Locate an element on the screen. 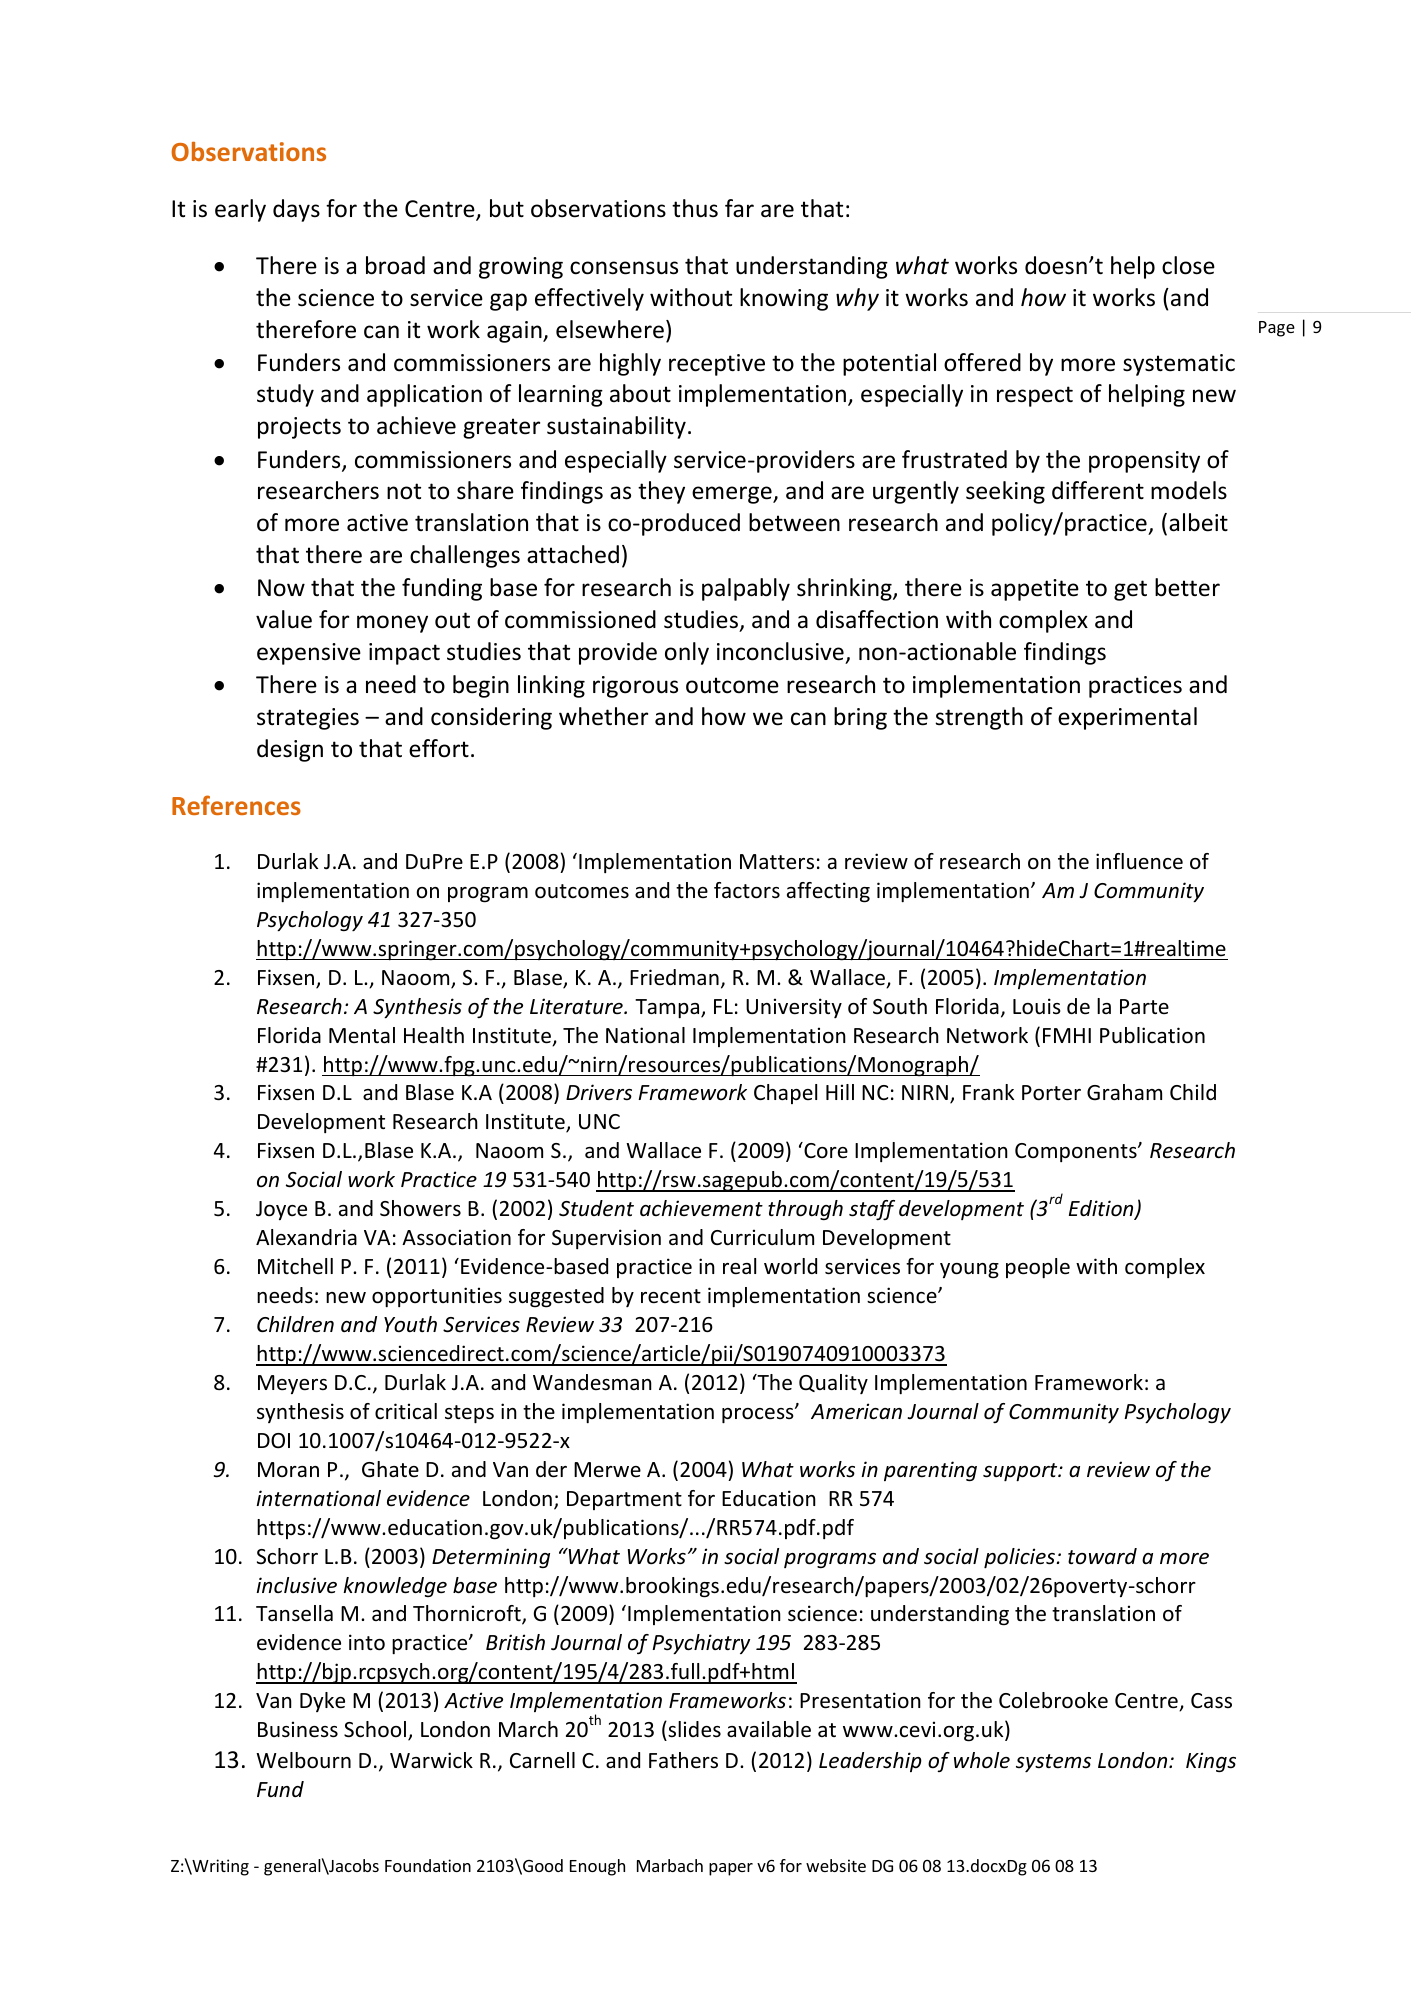 This screenshot has width=1411, height=1996. website is located at coordinates (836, 1865).
